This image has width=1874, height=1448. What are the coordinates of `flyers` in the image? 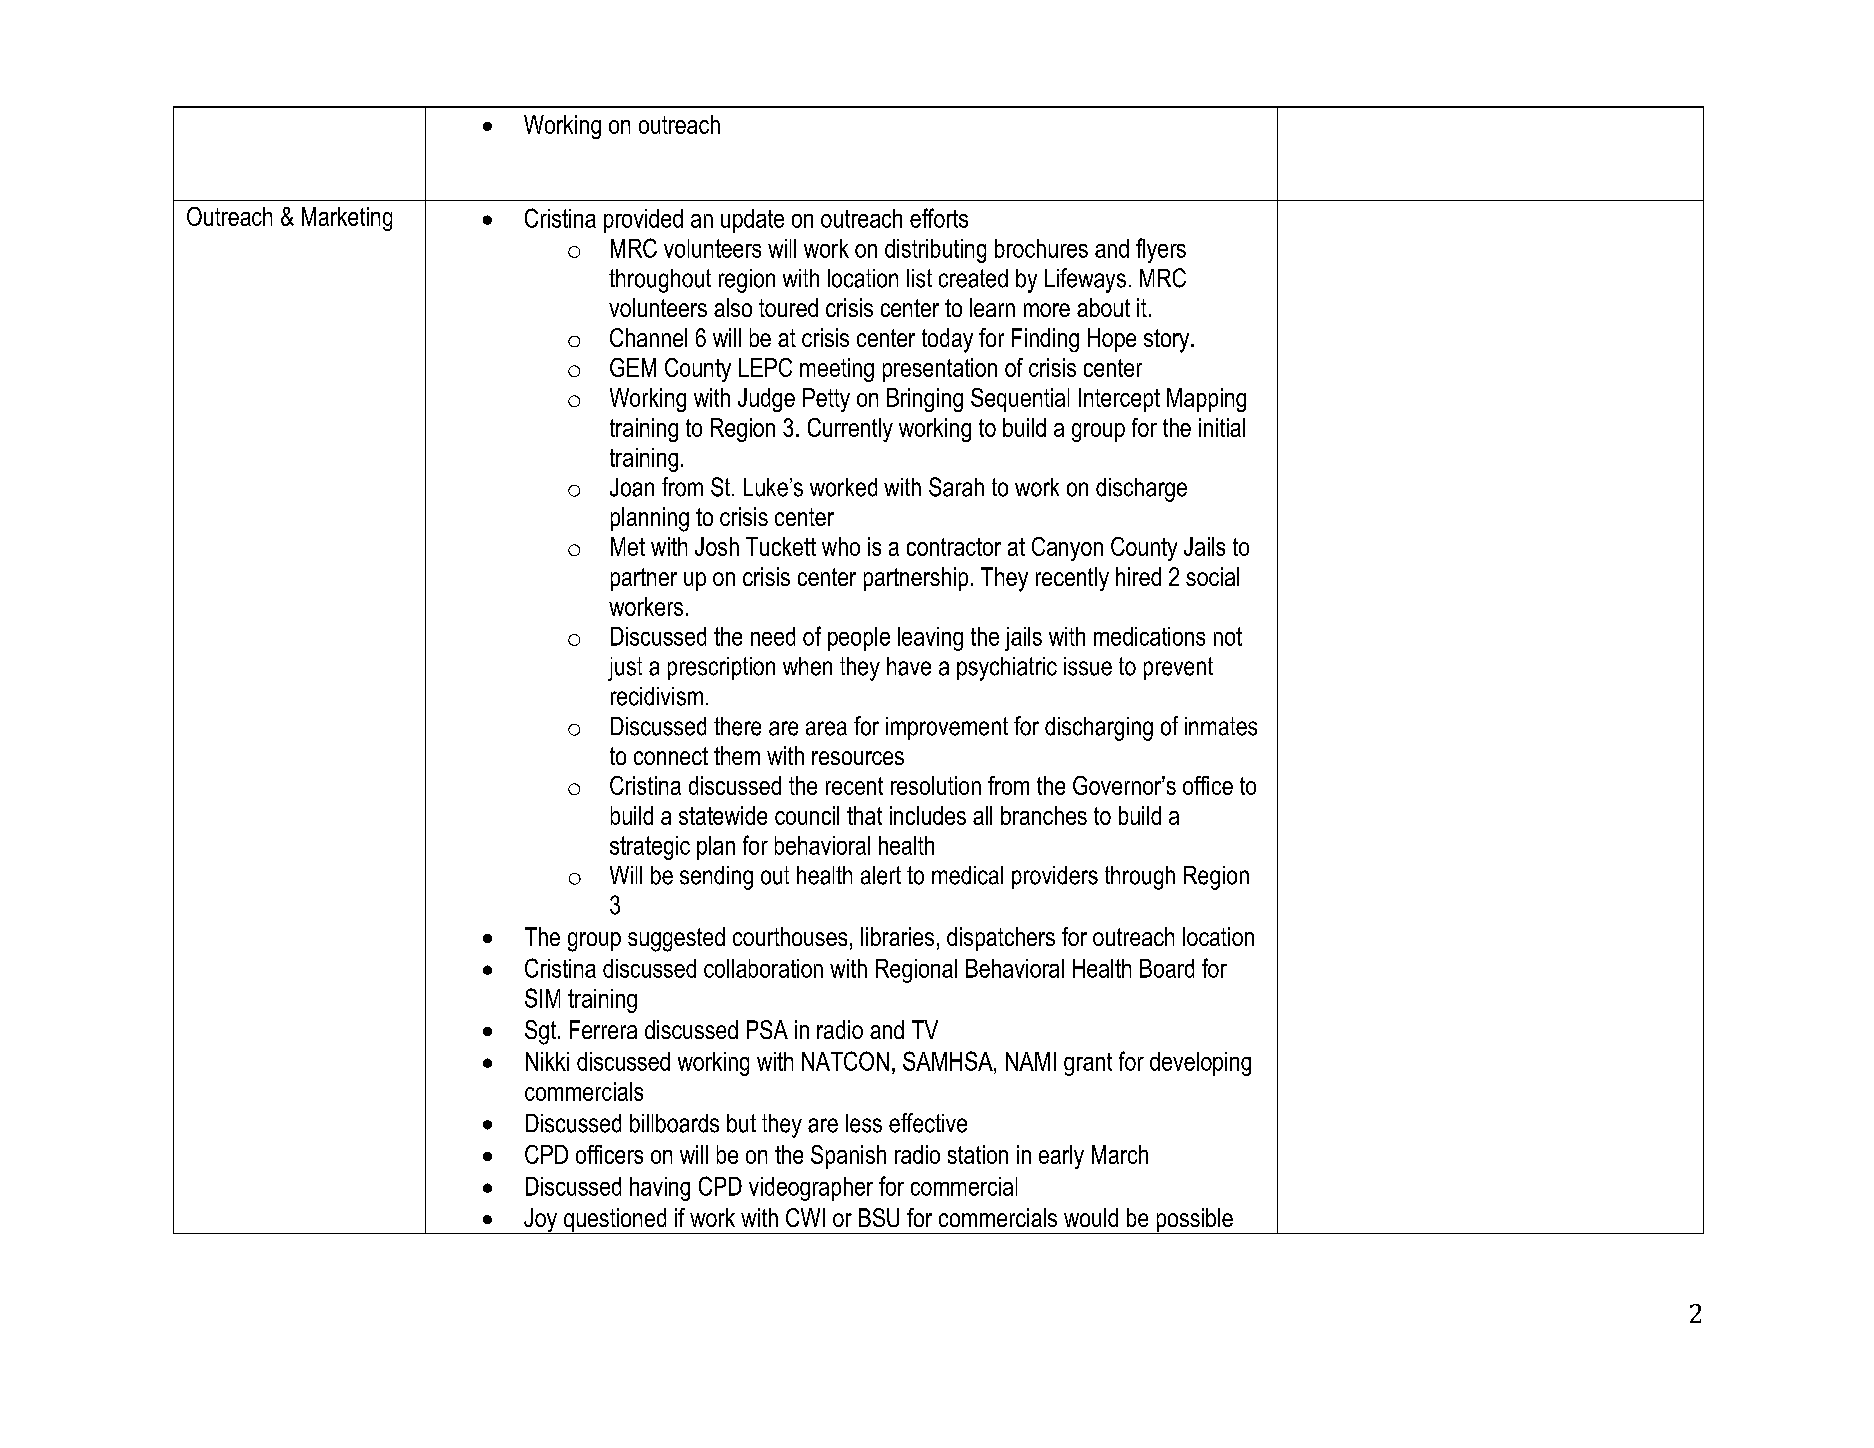 It's located at (1161, 250).
